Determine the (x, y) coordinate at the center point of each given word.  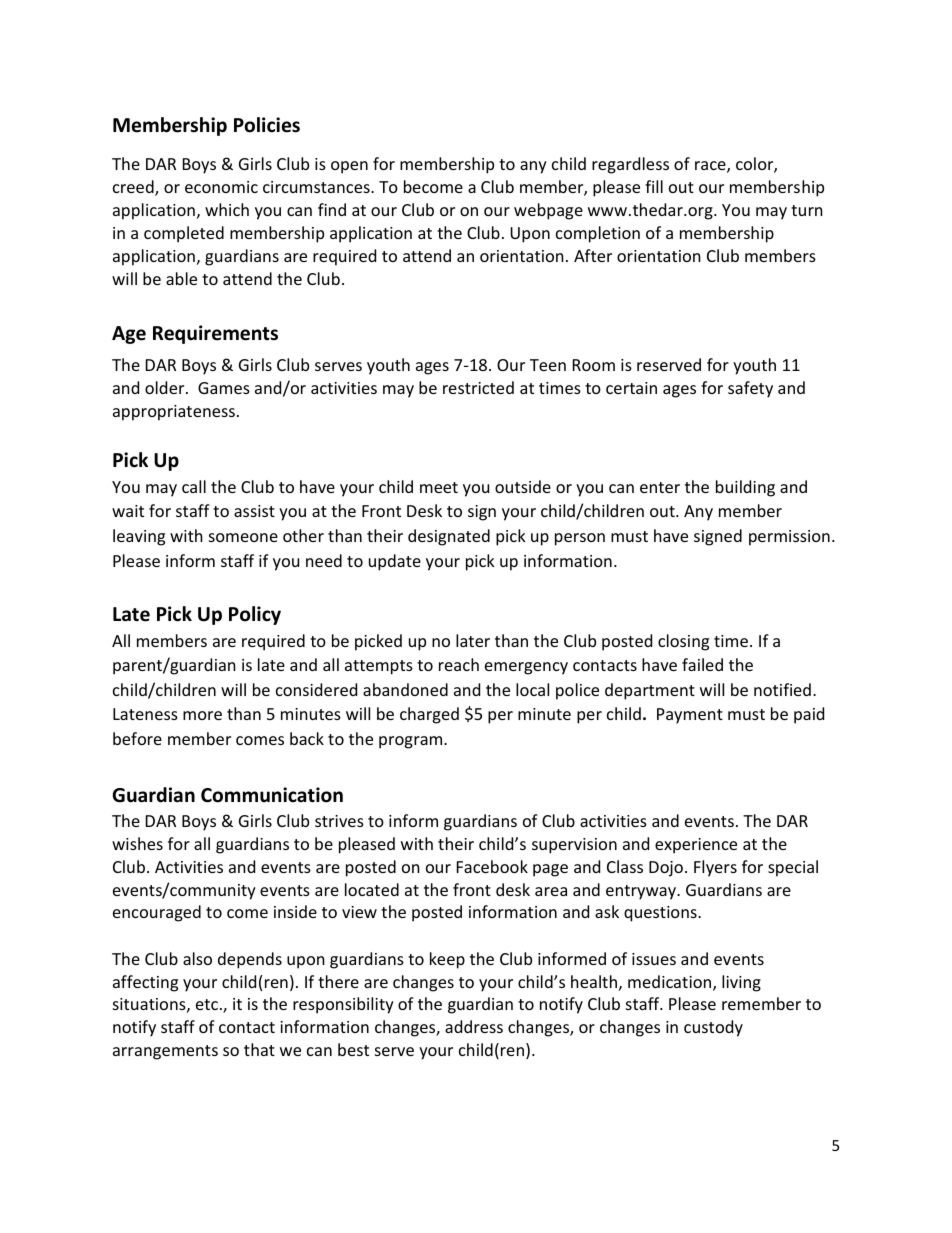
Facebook (492, 866)
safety (750, 389)
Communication (272, 795)
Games (224, 388)
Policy (255, 615)
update (395, 562)
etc (207, 1004)
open (349, 167)
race (711, 167)
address (474, 1026)
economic (221, 187)
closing (683, 642)
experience (696, 846)
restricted (478, 387)
